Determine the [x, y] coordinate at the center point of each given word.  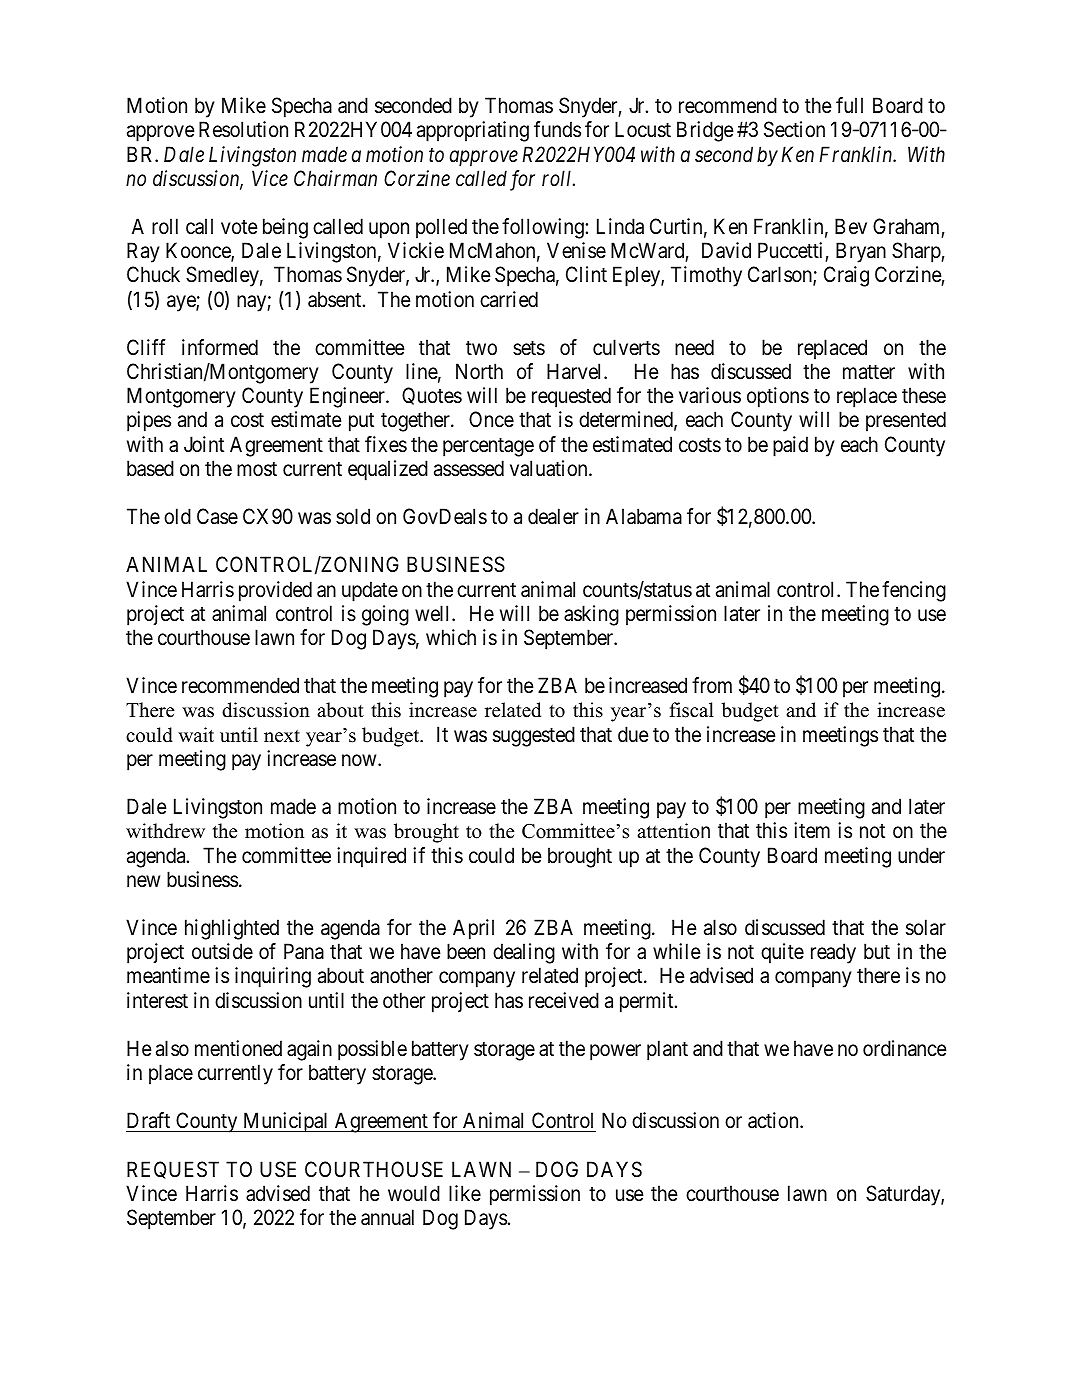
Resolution [243, 129]
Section [794, 129]
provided [275, 591]
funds [557, 129]
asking [591, 615]
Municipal [286, 1122]
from [712, 685]
